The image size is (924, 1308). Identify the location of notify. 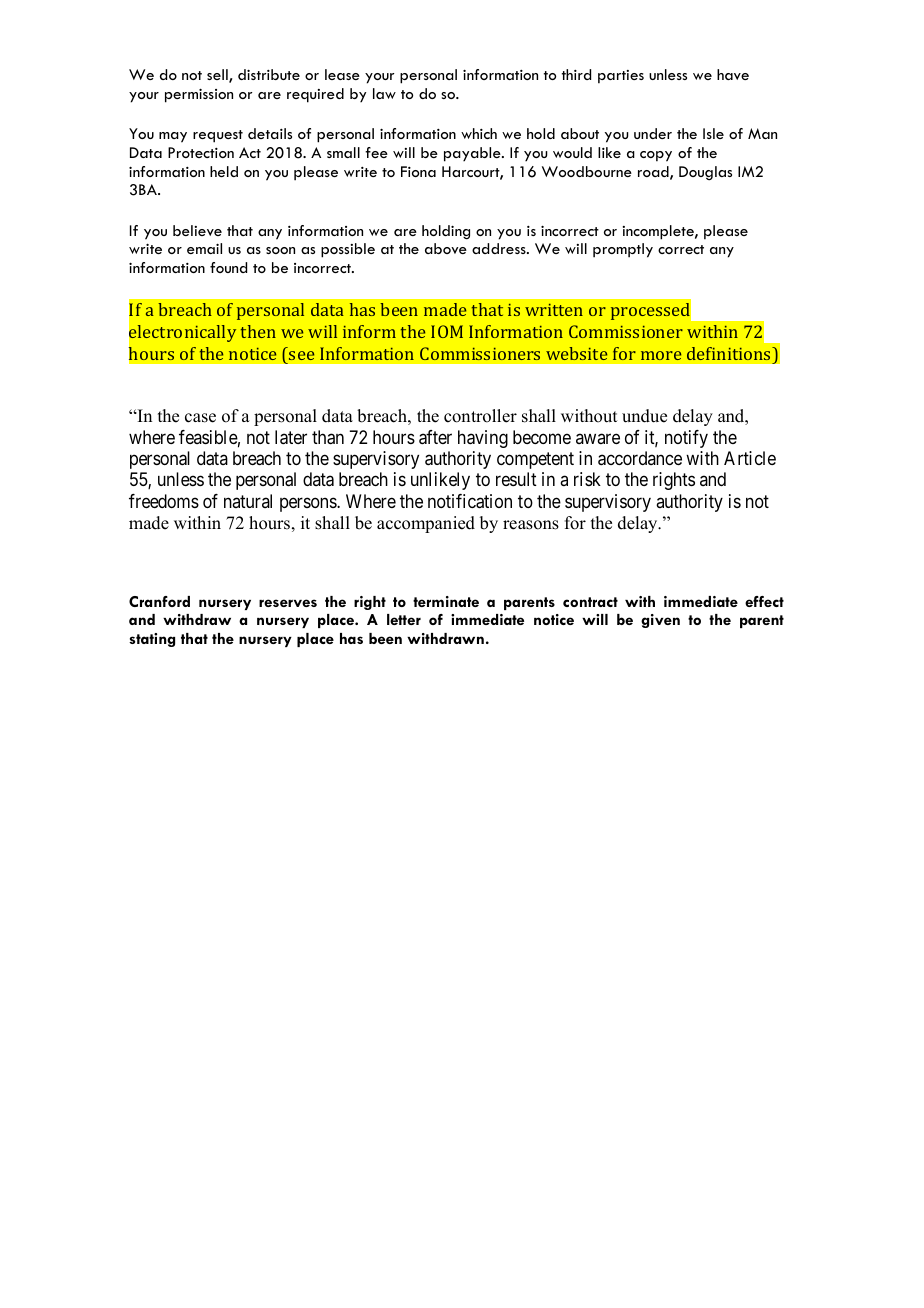
(686, 439).
